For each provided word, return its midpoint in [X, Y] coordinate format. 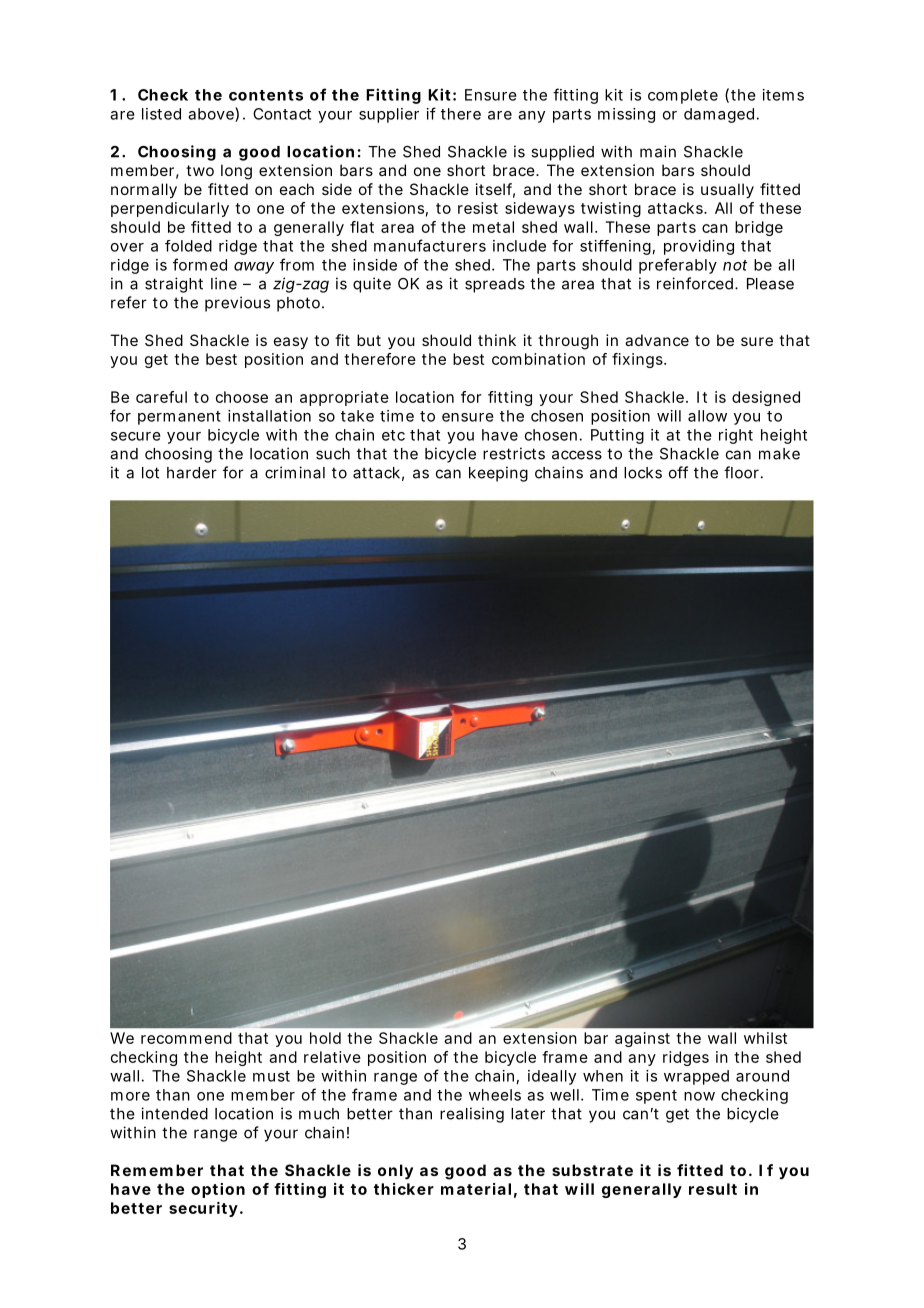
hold [325, 1038]
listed [161, 114]
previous [237, 304]
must [271, 1076]
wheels [495, 1095]
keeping [498, 474]
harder [192, 473]
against [642, 1039]
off [678, 472]
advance [657, 340]
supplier [389, 115]
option [218, 1190]
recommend [186, 1038]
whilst [765, 1038]
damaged [719, 115]
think [497, 340]
